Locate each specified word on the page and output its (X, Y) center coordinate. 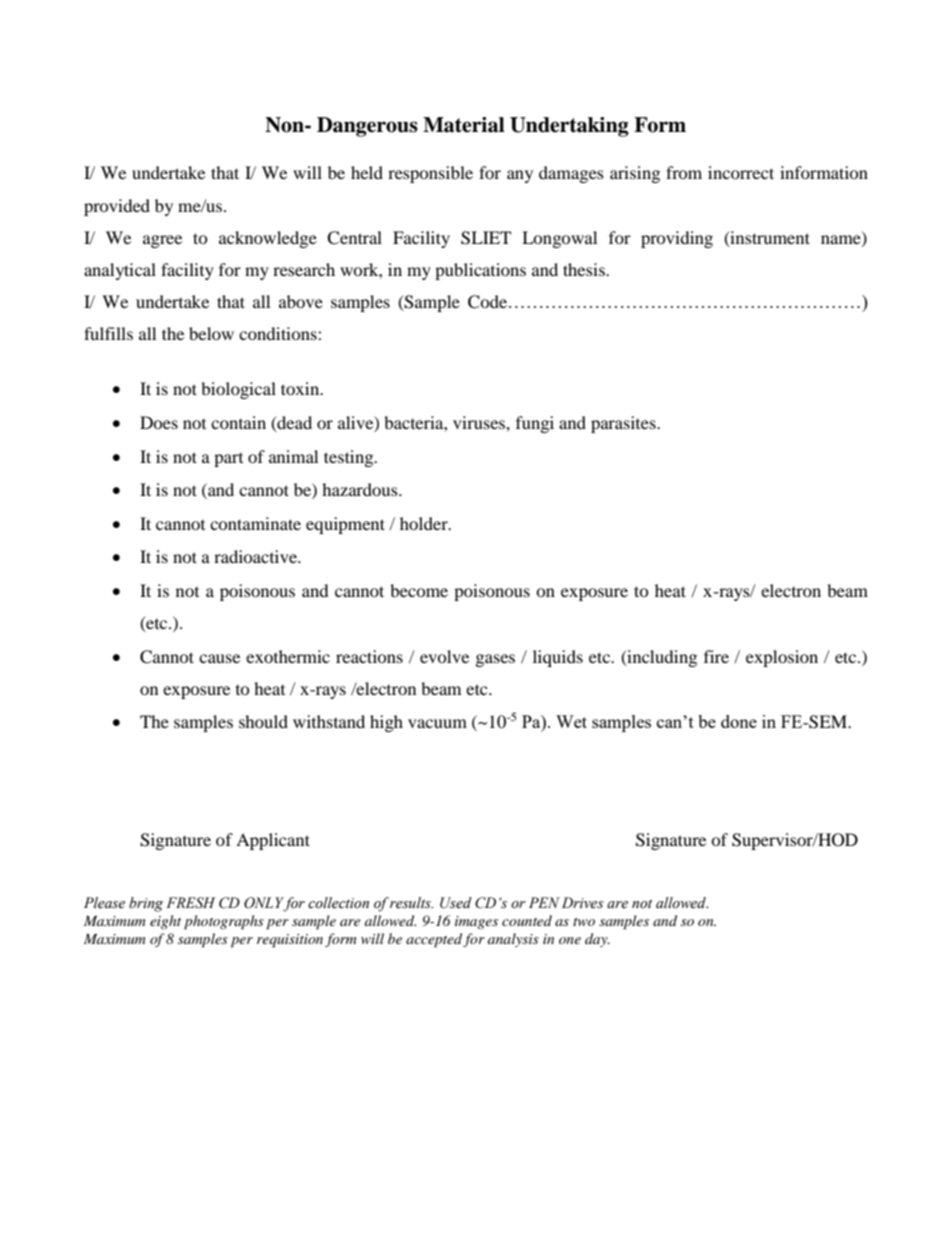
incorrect (741, 172)
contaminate (255, 523)
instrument (769, 238)
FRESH (190, 903)
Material (464, 125)
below (211, 333)
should (263, 721)
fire (716, 656)
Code (487, 302)
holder (425, 523)
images (476, 922)
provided (117, 207)
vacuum (437, 723)
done (739, 721)
